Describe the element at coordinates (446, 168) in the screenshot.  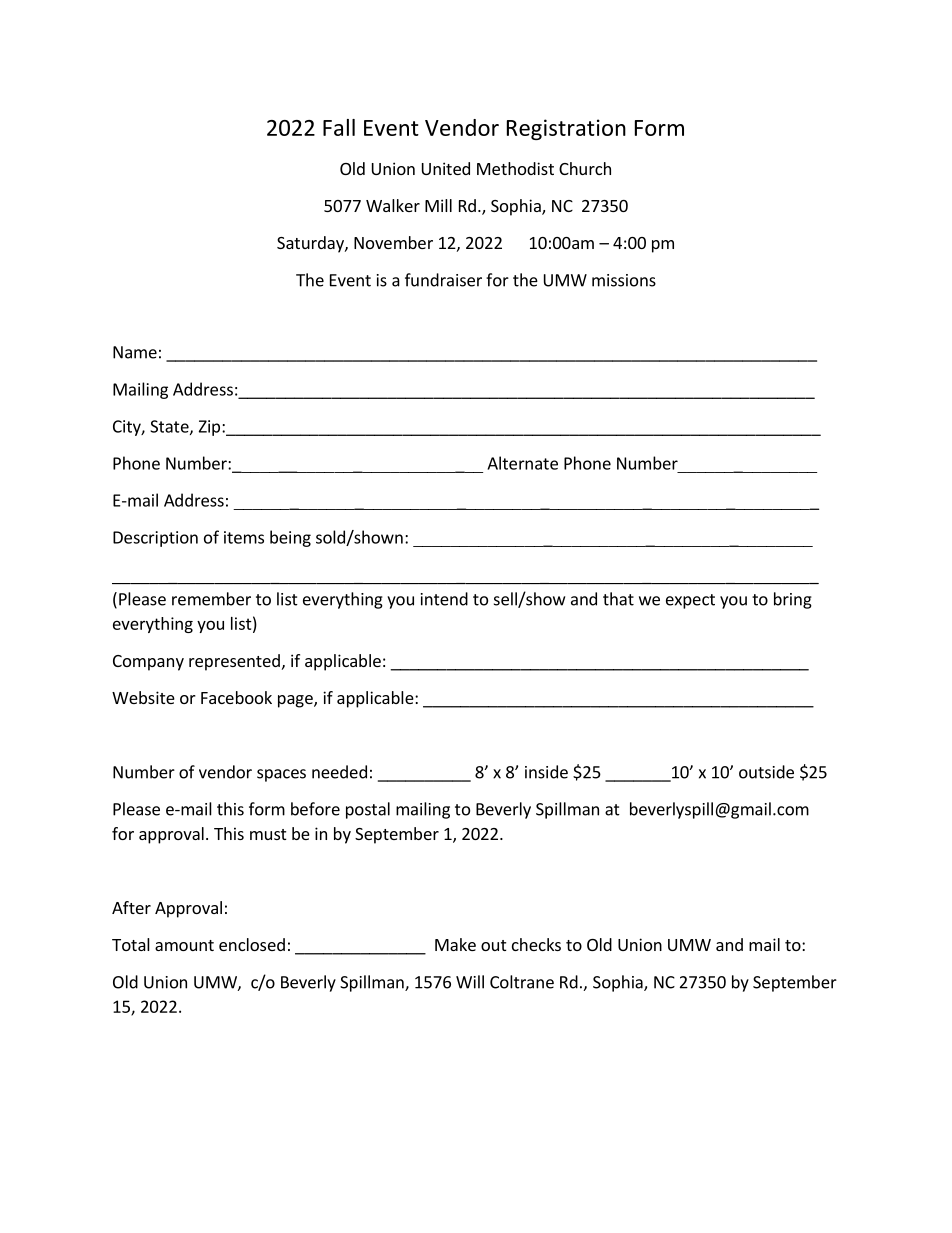
I see `United` at that location.
